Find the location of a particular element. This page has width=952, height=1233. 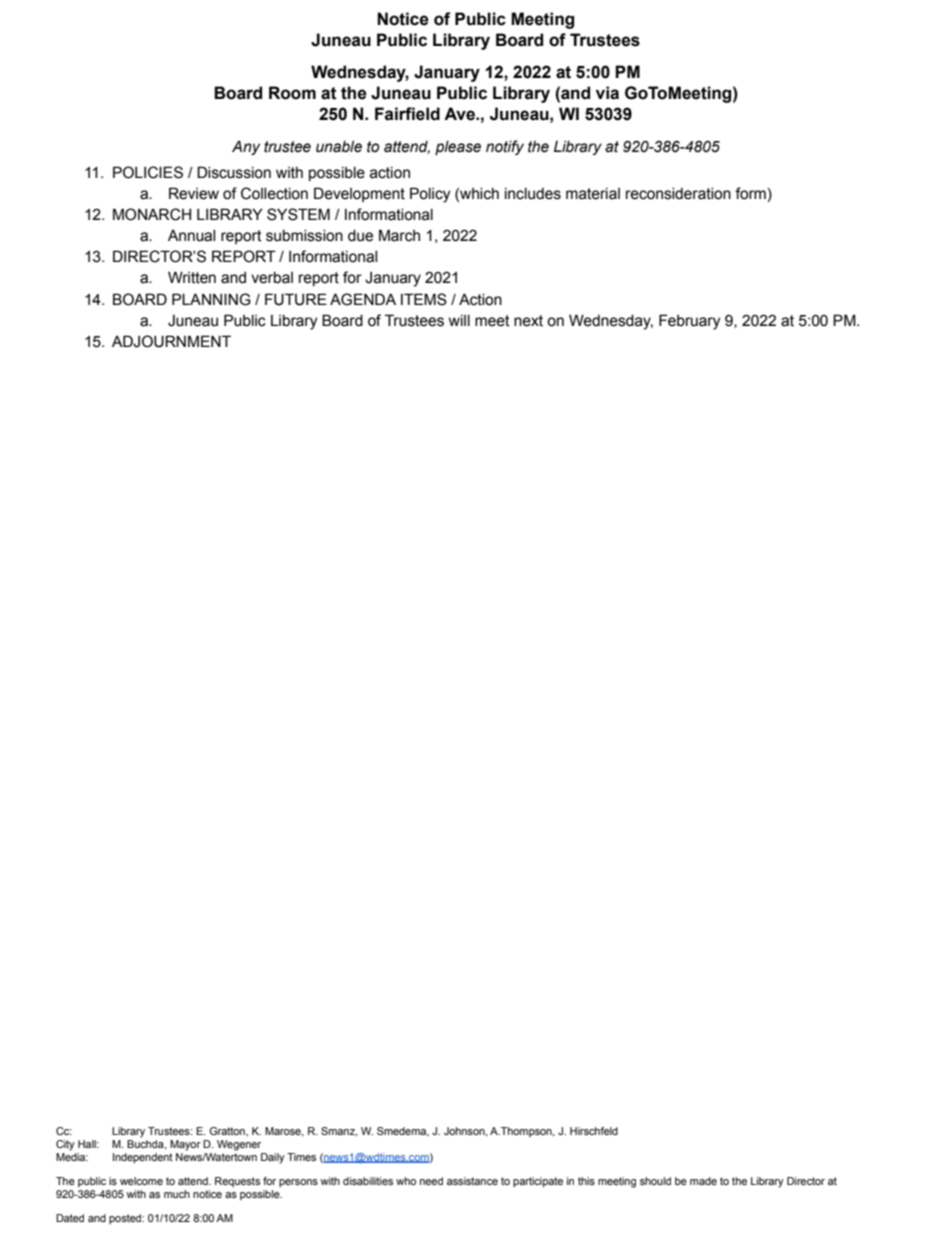

welcome is located at coordinates (141, 1181).
